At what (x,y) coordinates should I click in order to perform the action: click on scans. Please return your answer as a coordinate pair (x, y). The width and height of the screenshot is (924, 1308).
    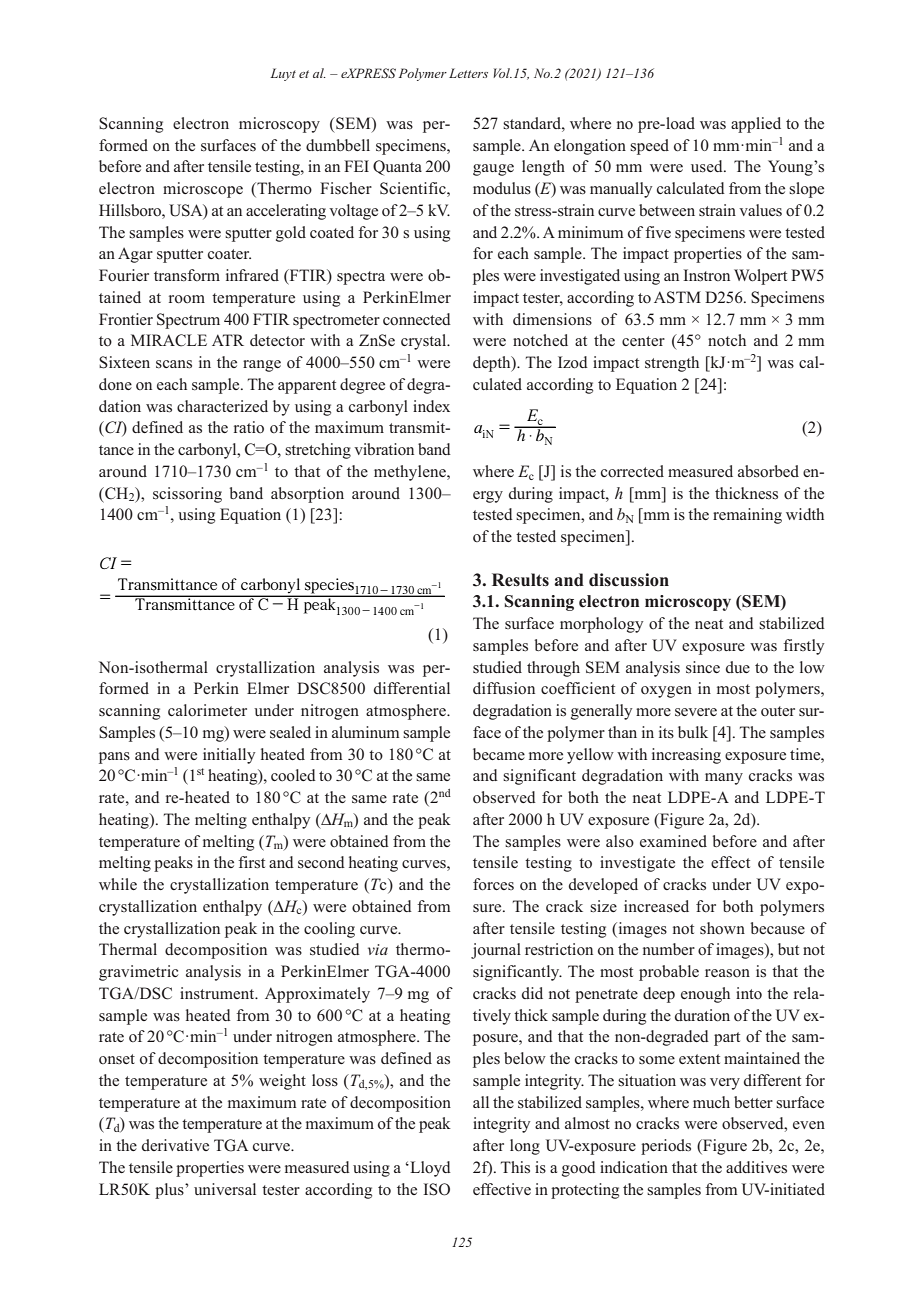
    Looking at the image, I should click on (174, 364).
